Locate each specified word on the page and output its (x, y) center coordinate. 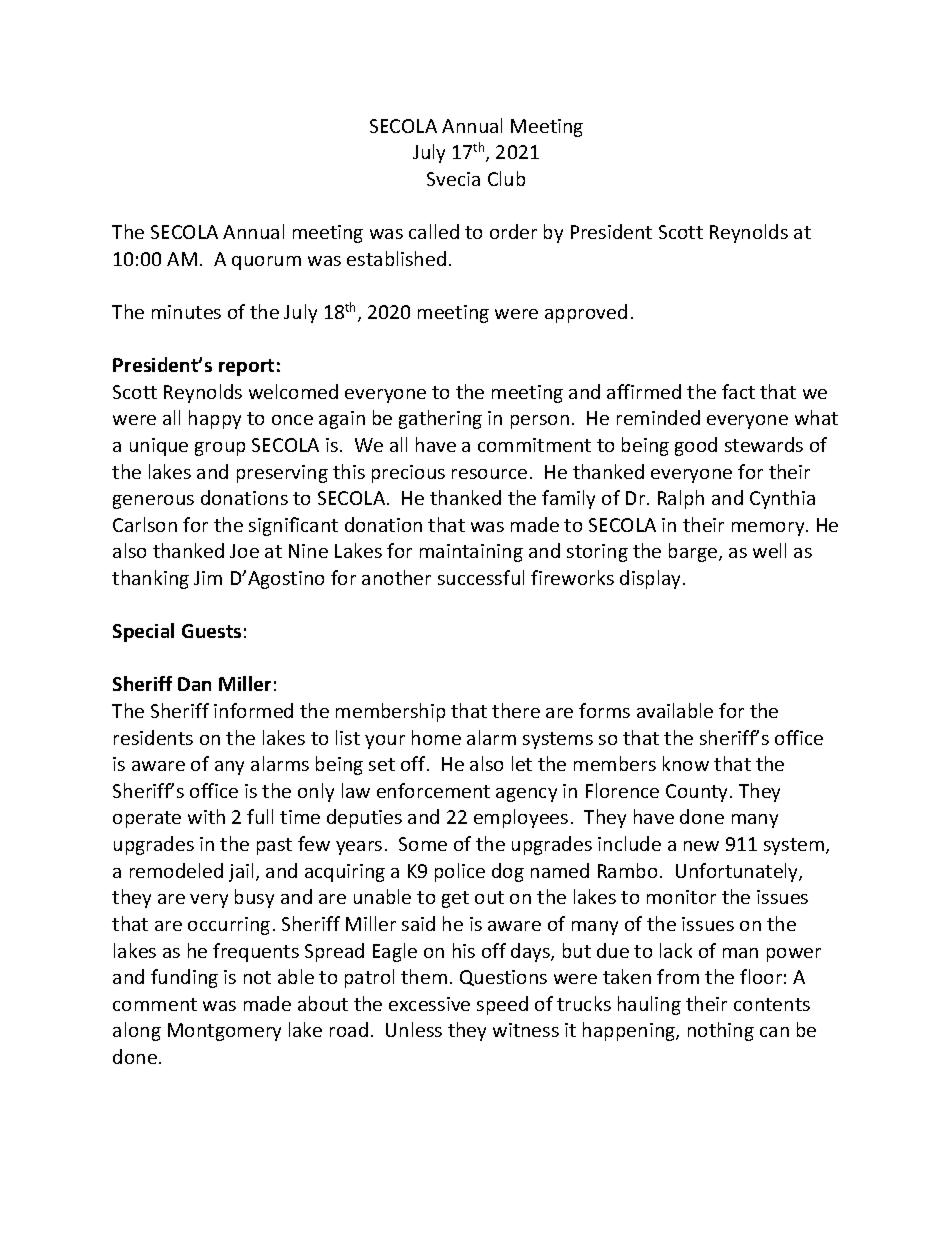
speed (502, 1005)
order (513, 231)
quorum (266, 263)
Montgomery (224, 1032)
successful (481, 577)
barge (694, 552)
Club (506, 178)
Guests (211, 631)
